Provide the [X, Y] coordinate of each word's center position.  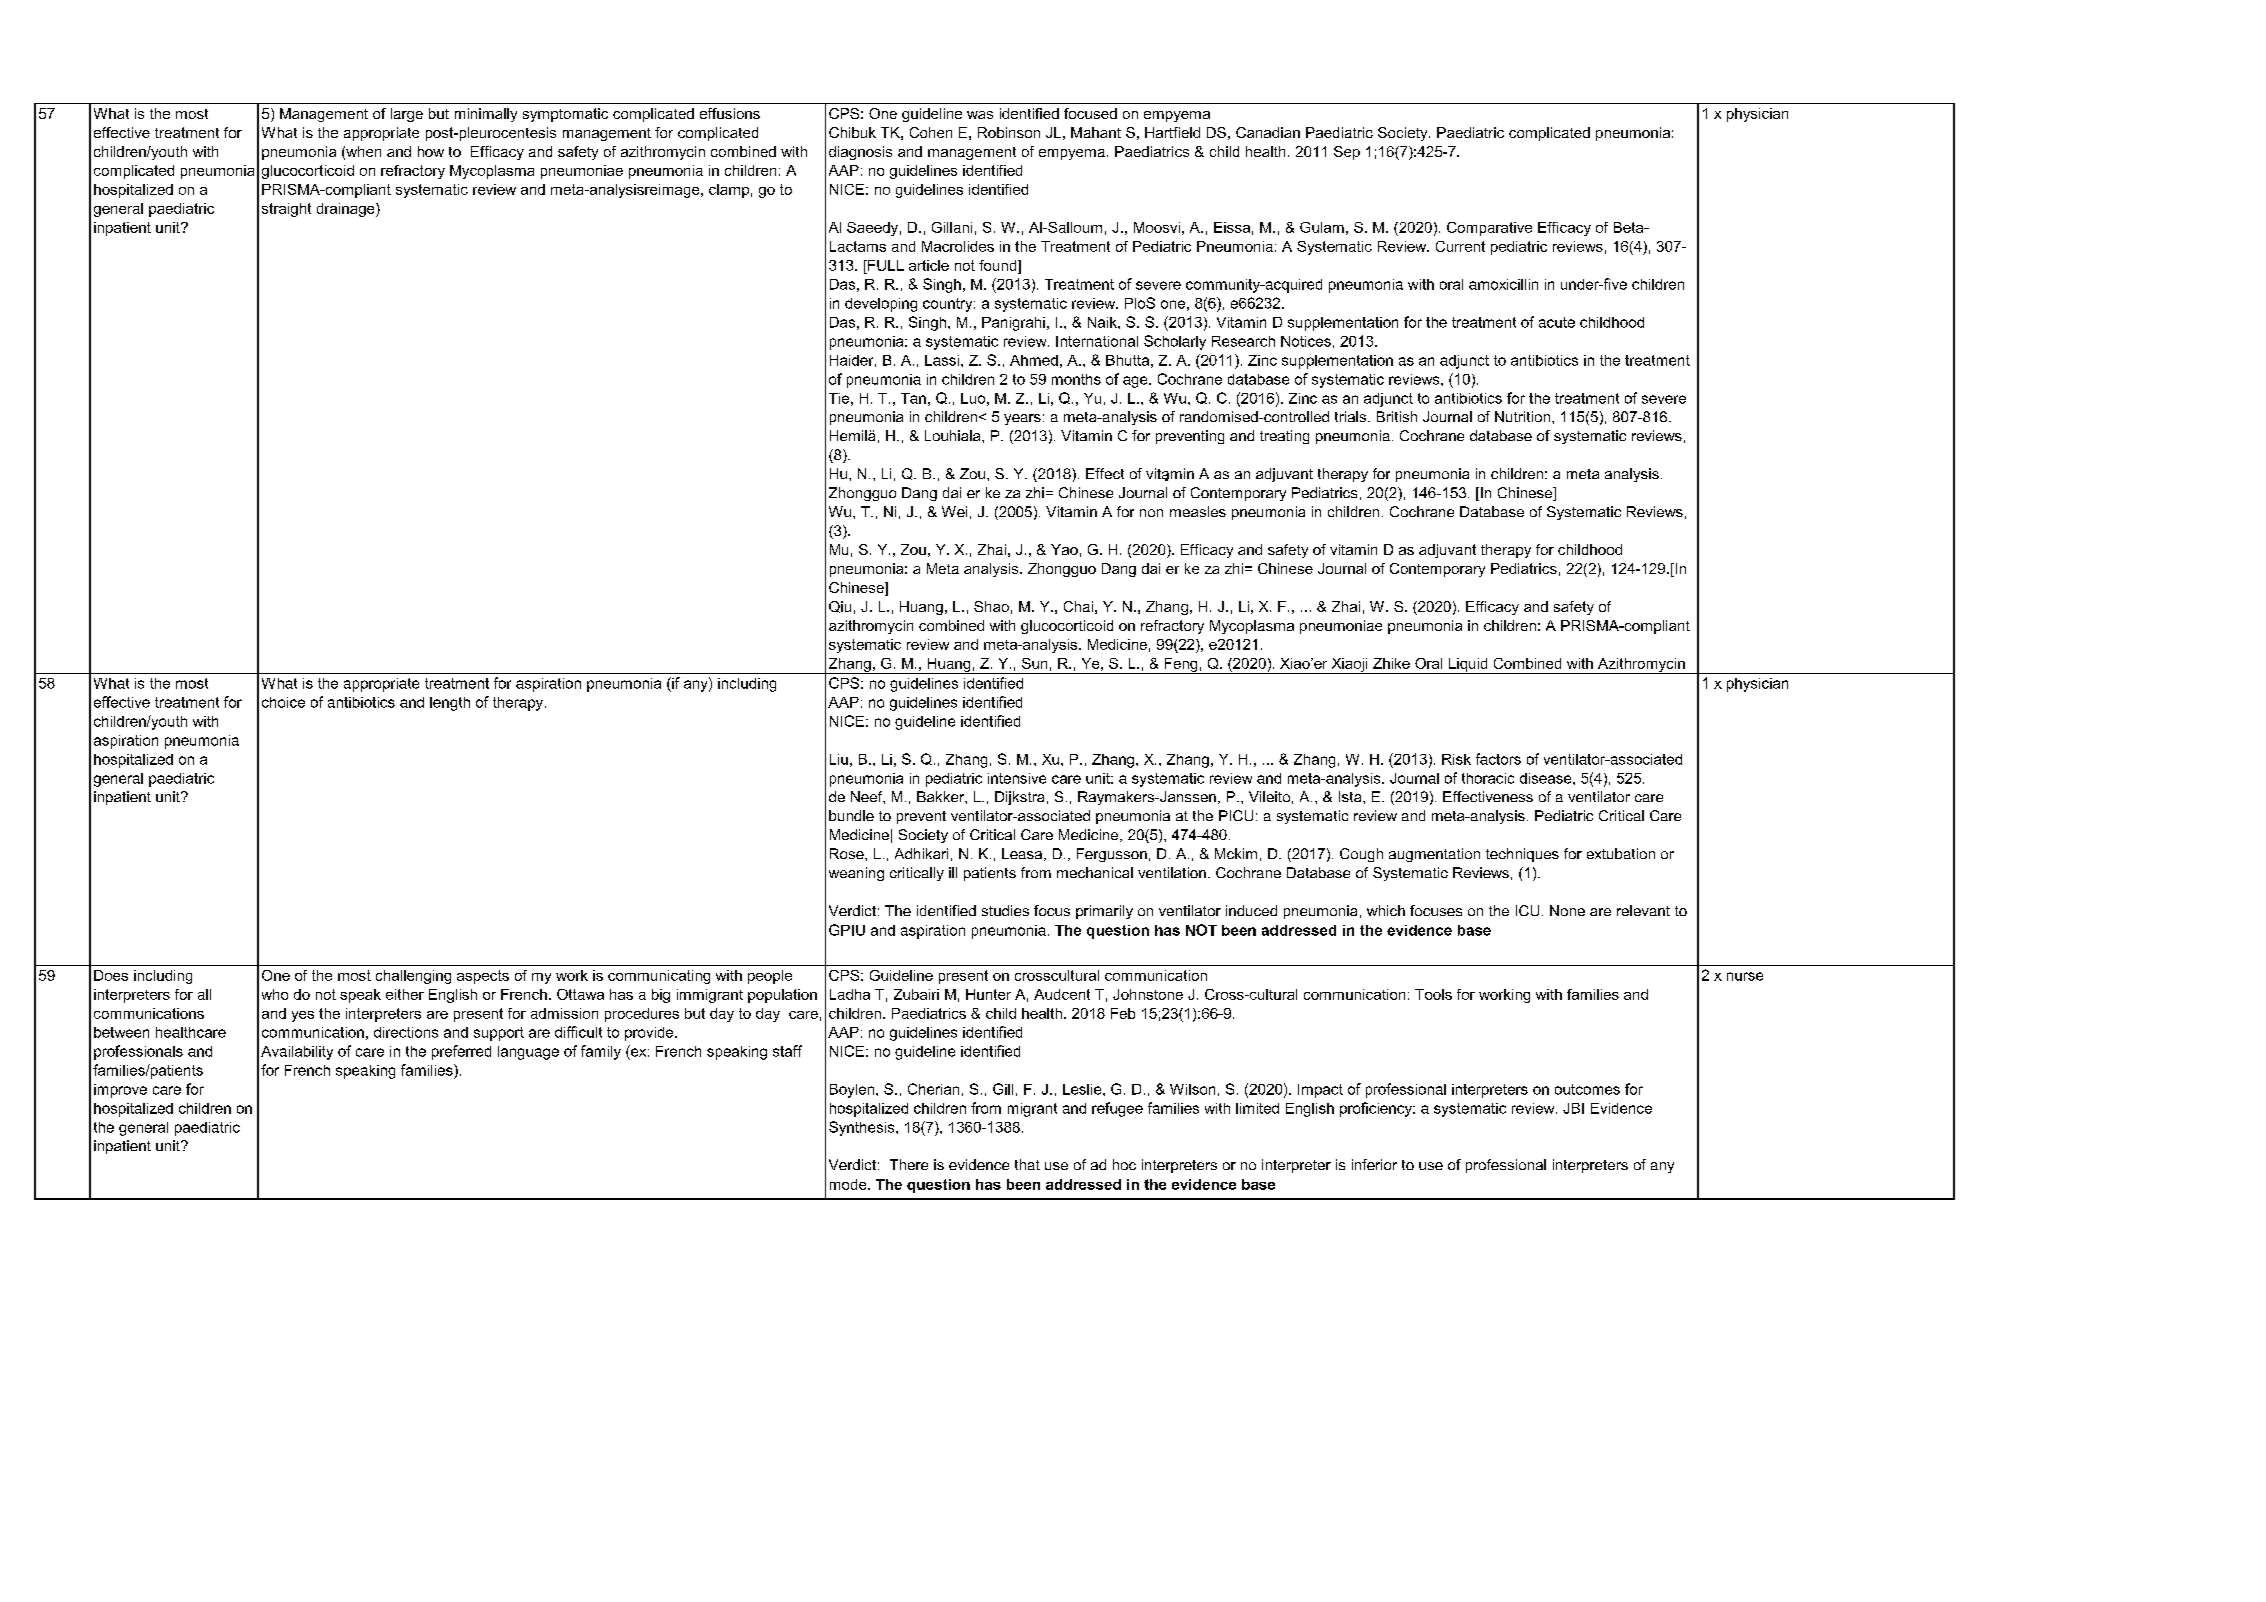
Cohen [931, 132]
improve [120, 1091]
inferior [1374, 1164]
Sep [1347, 153]
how [431, 151]
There [909, 1164]
